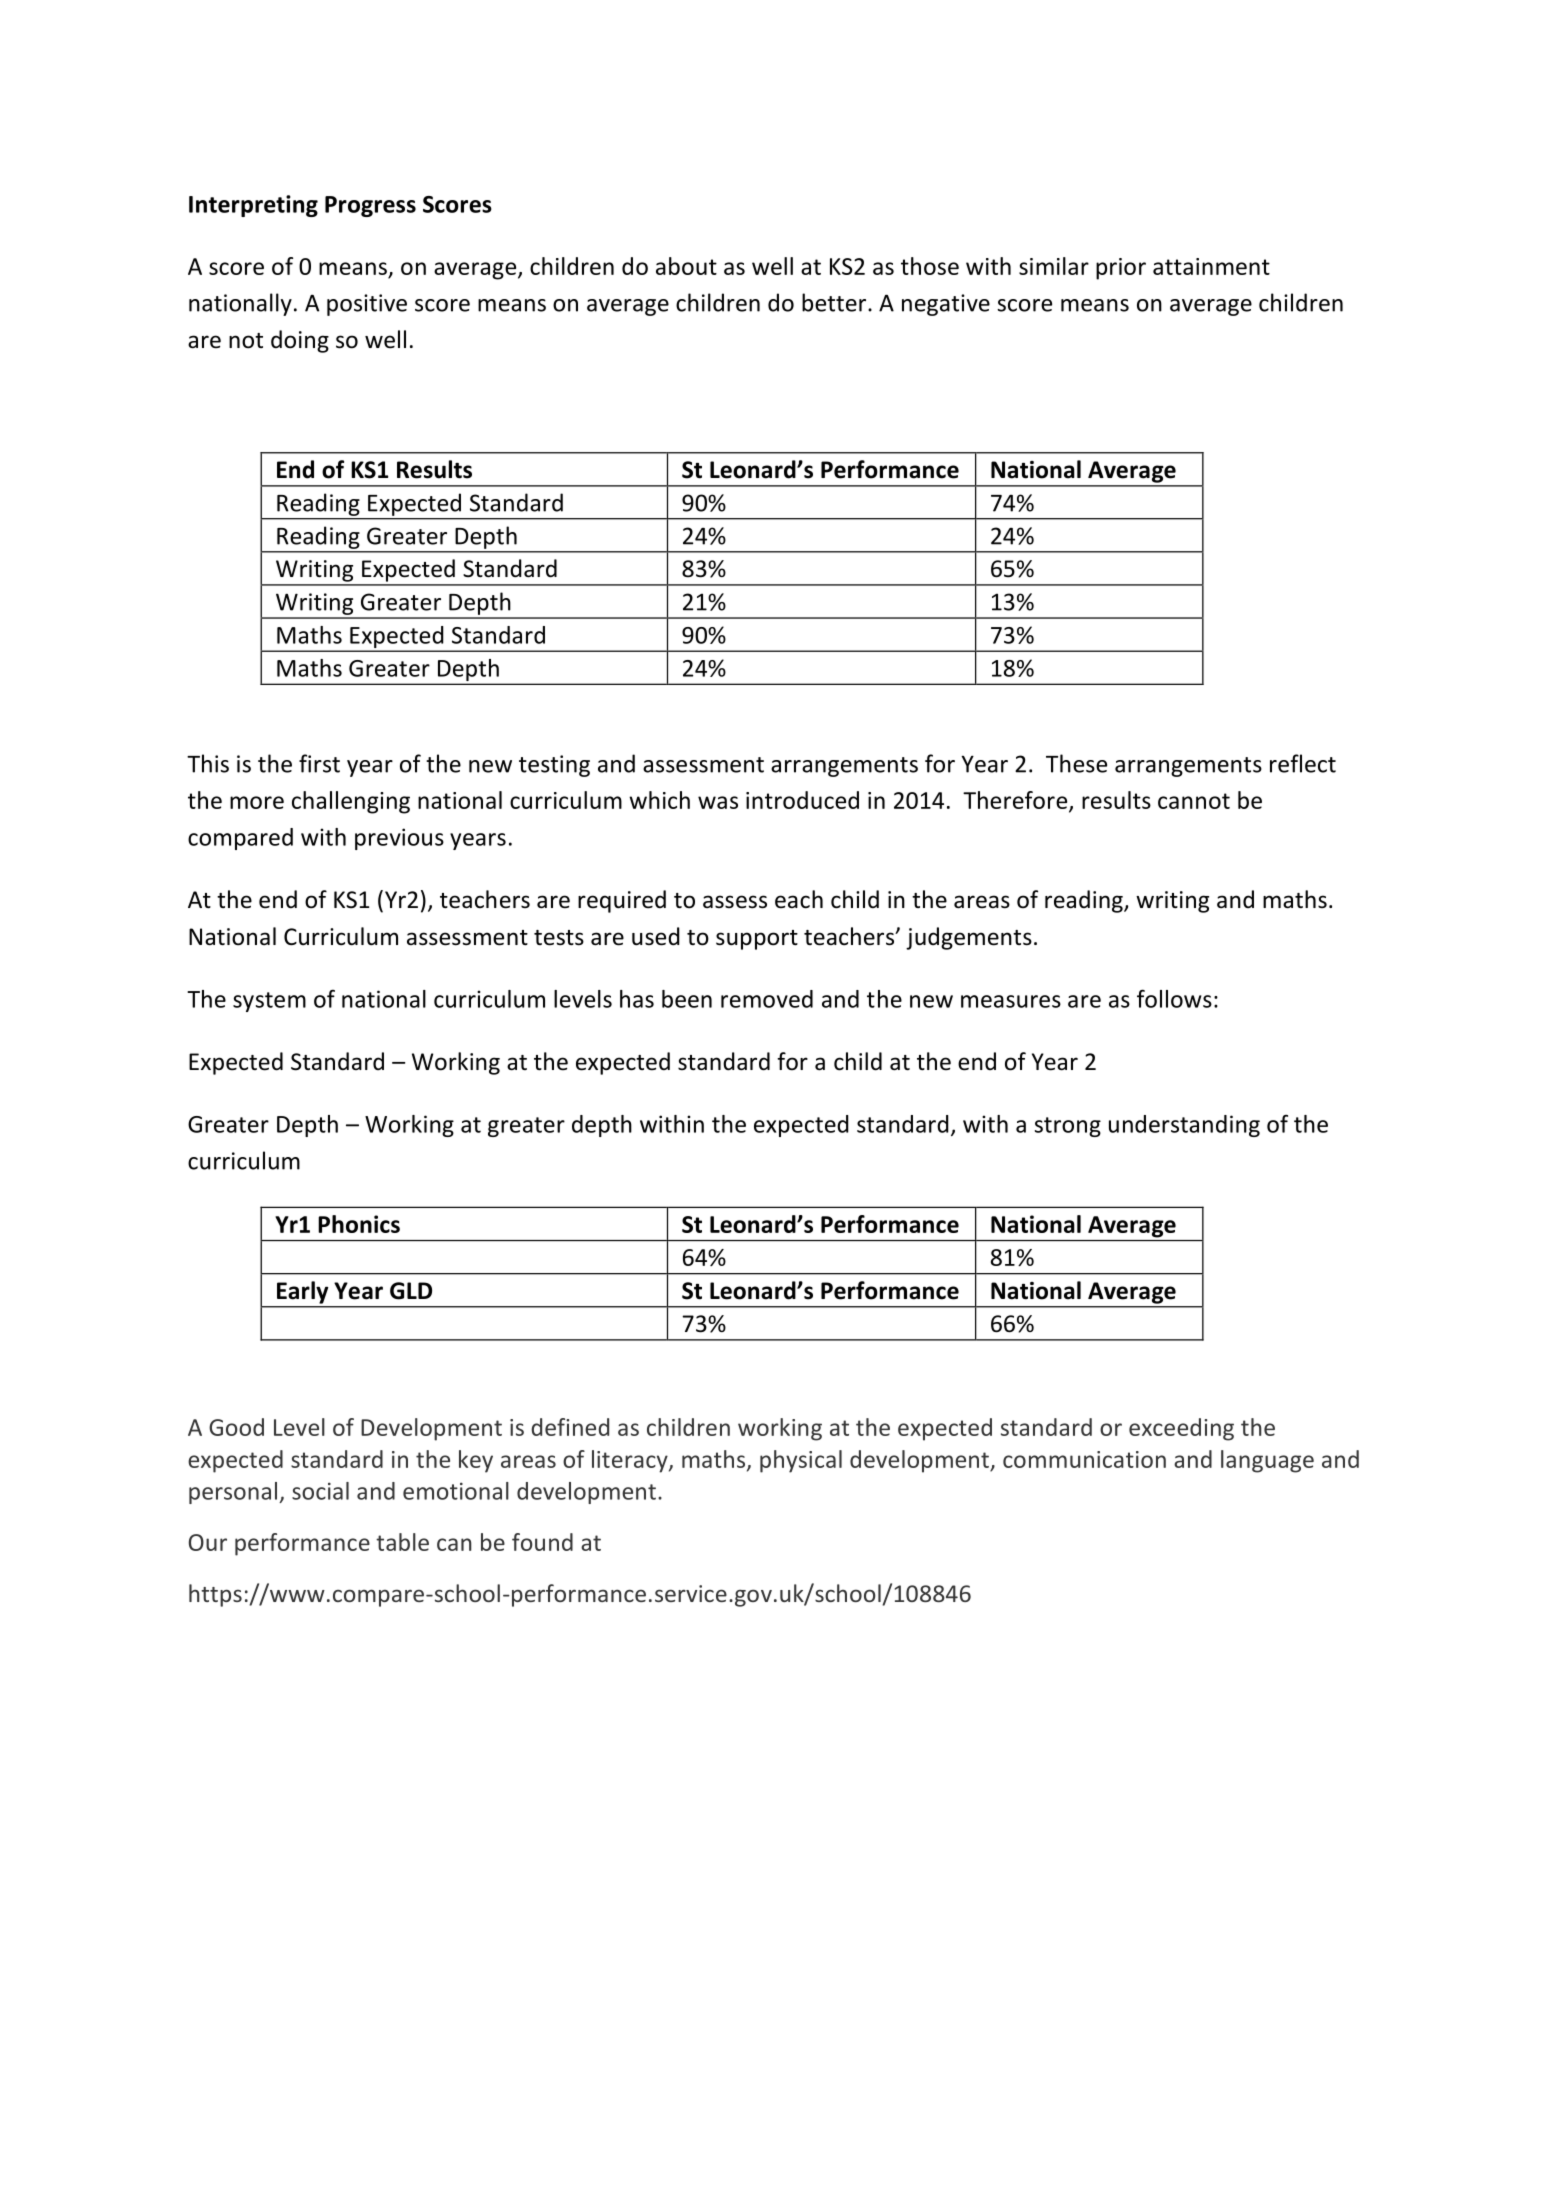 The height and width of the screenshot is (2192, 1550). I want to click on understanding, so click(1184, 1126).
